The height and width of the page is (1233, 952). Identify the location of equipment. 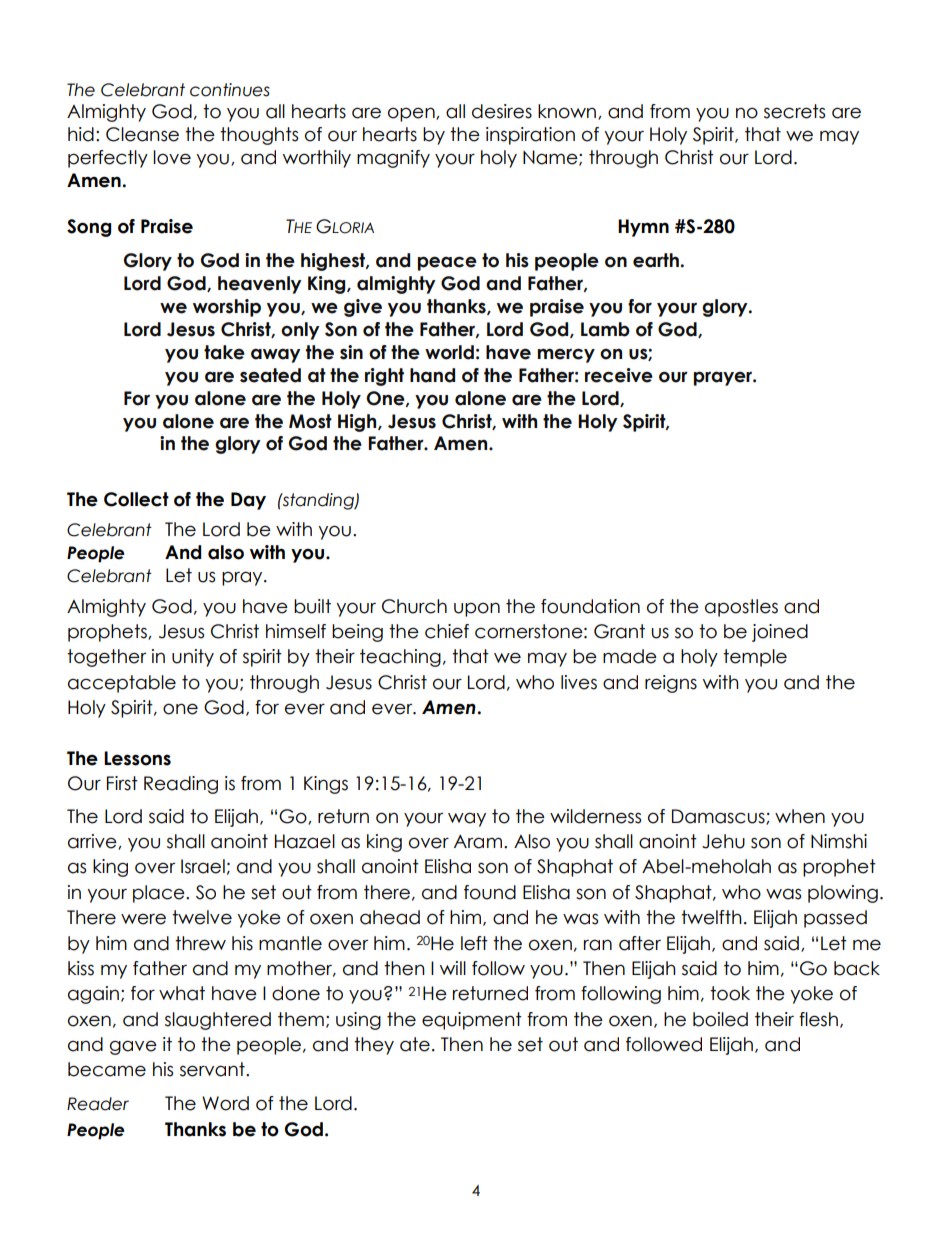
(472, 1021).
